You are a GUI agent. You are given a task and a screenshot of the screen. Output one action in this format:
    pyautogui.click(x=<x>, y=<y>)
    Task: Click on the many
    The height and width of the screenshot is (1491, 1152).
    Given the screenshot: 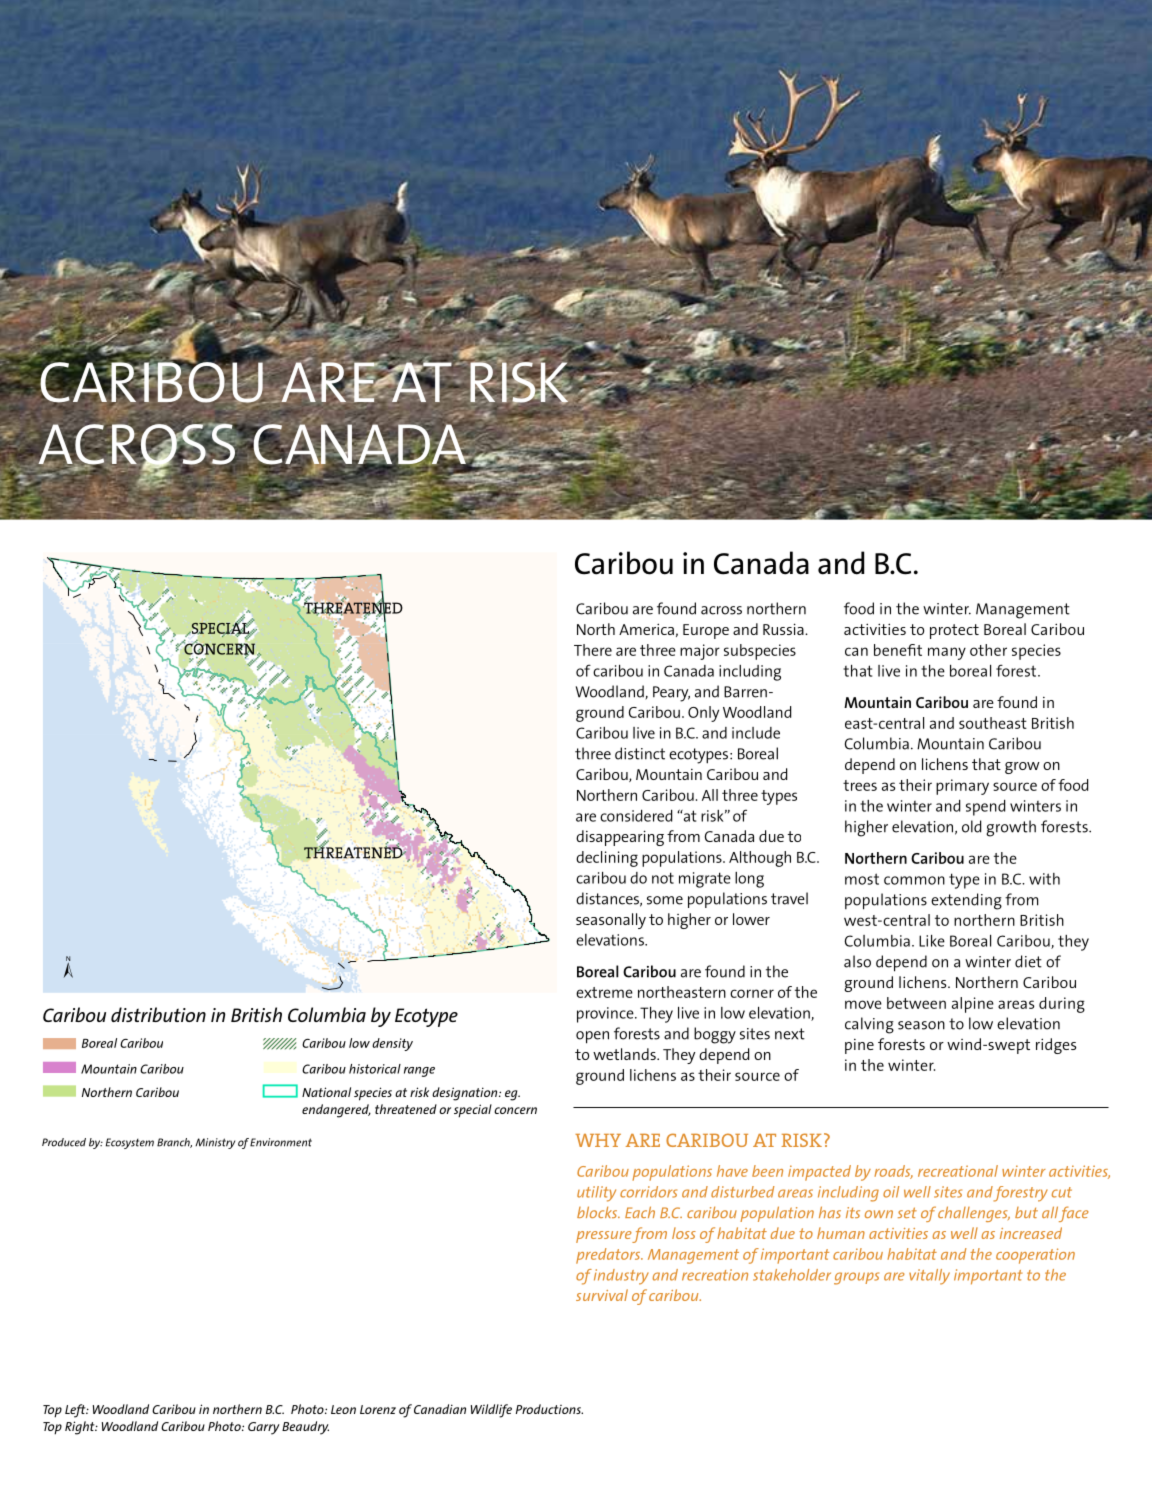 What is the action you would take?
    pyautogui.click(x=947, y=653)
